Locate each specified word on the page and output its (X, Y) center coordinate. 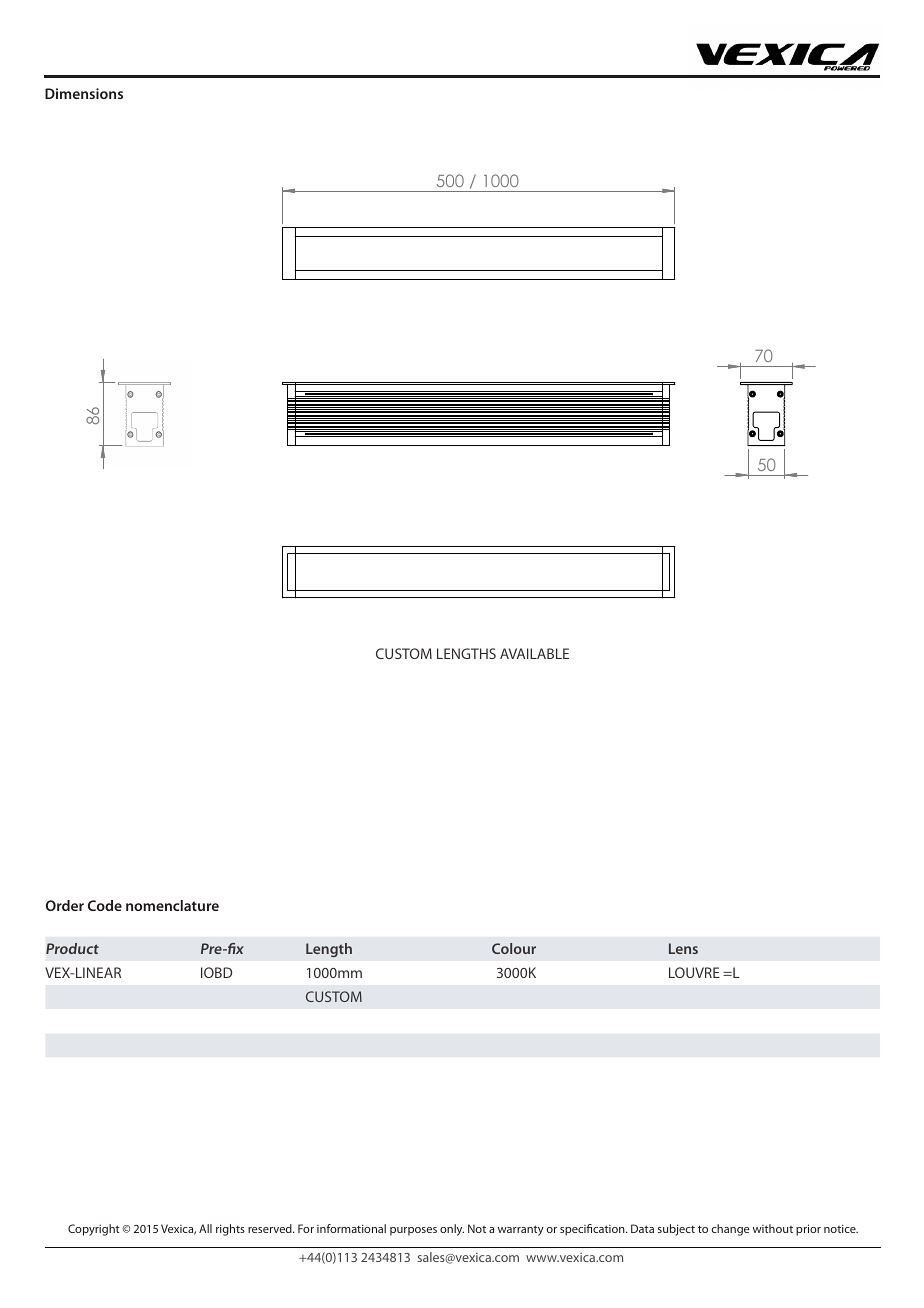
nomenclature (172, 905)
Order (65, 905)
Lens (683, 948)
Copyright (94, 1230)
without (773, 1228)
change (731, 1230)
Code (105, 905)
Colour (514, 948)
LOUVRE (694, 972)
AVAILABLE (534, 653)
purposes (413, 1231)
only (452, 1230)
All (205, 1228)
